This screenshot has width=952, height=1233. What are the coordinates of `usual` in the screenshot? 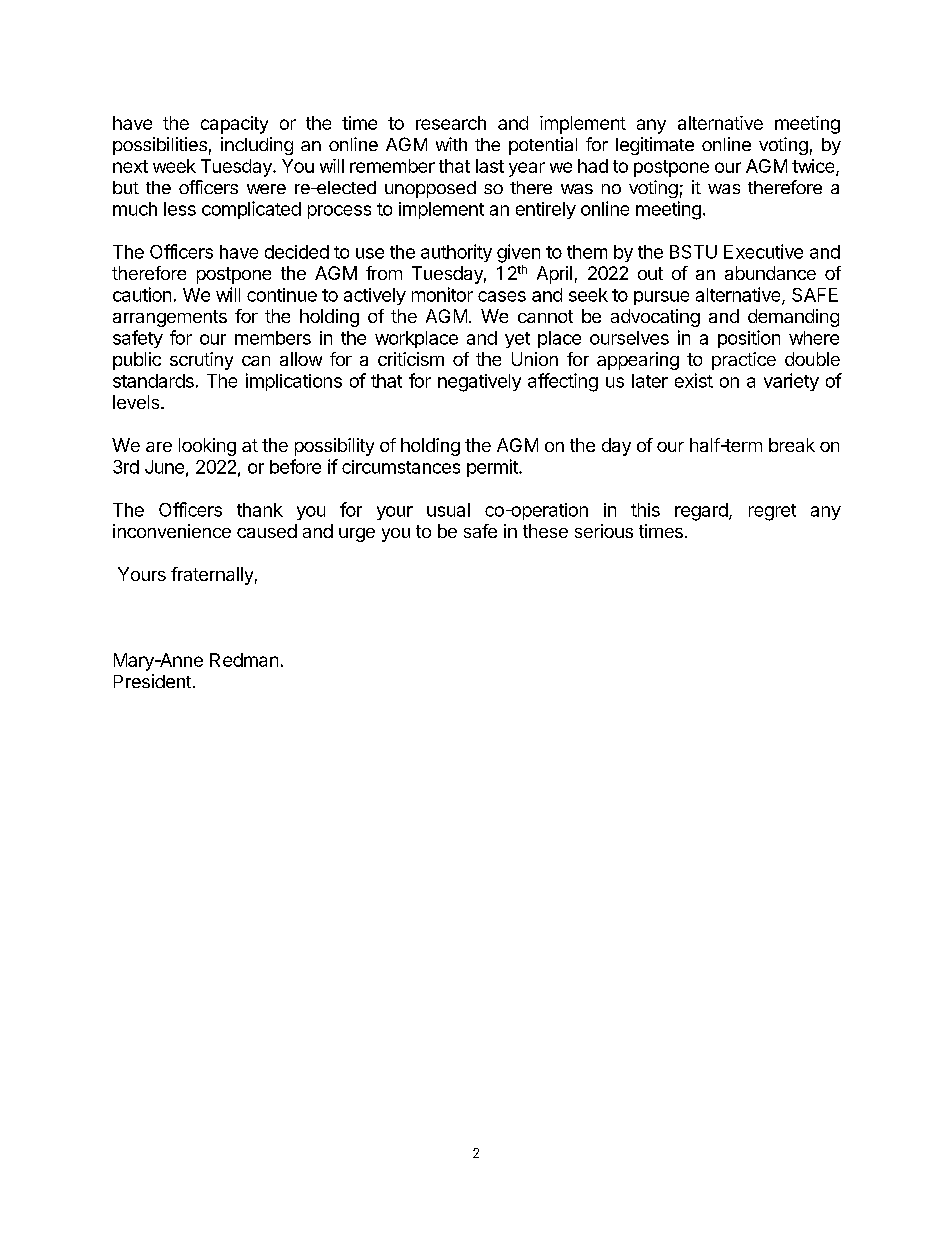 It's located at (448, 510).
